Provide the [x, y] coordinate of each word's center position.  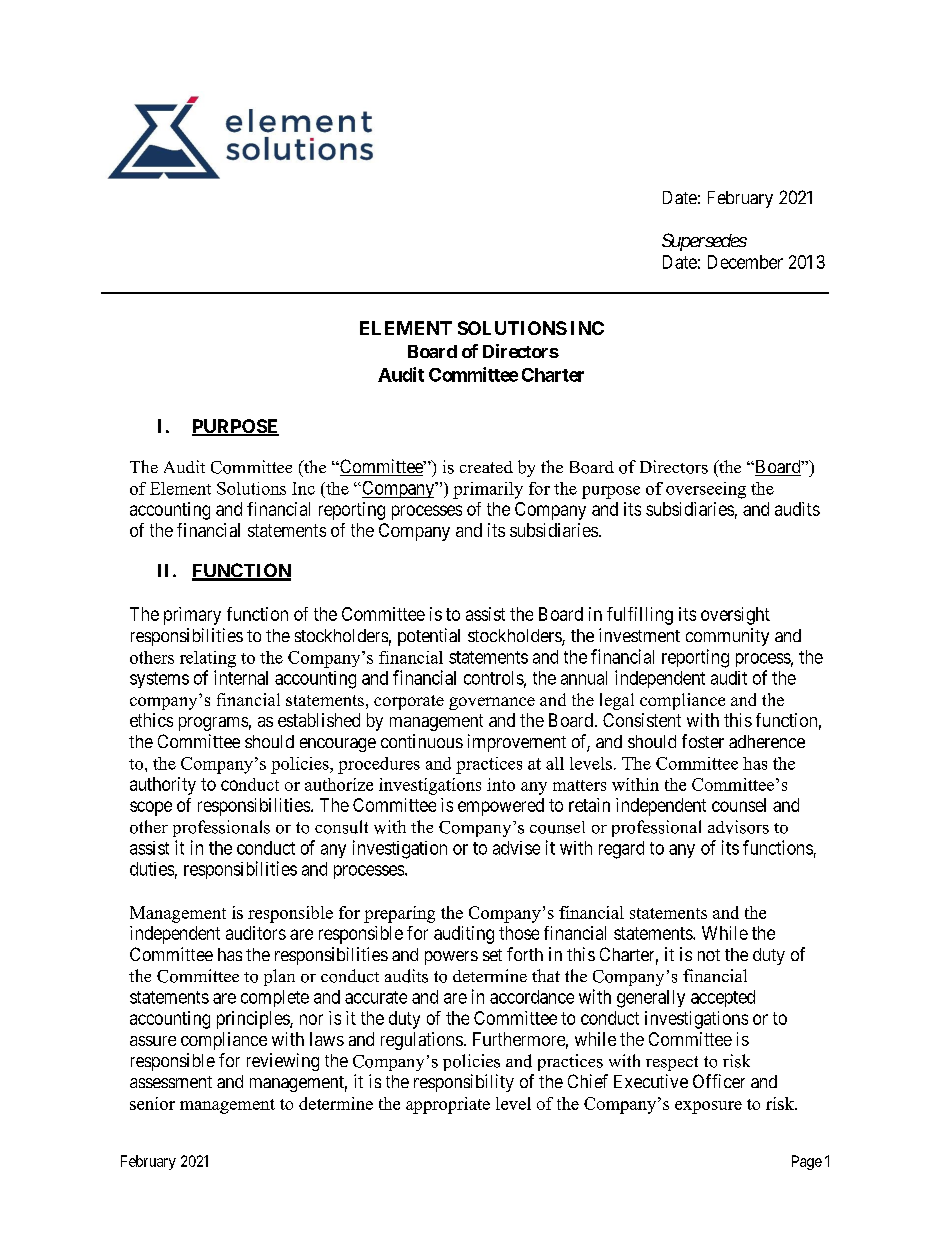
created [486, 467]
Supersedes [704, 242]
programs [213, 724]
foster [703, 741]
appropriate [448, 1105]
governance [492, 703]
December [745, 262]
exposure [708, 1107]
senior [152, 1103]
